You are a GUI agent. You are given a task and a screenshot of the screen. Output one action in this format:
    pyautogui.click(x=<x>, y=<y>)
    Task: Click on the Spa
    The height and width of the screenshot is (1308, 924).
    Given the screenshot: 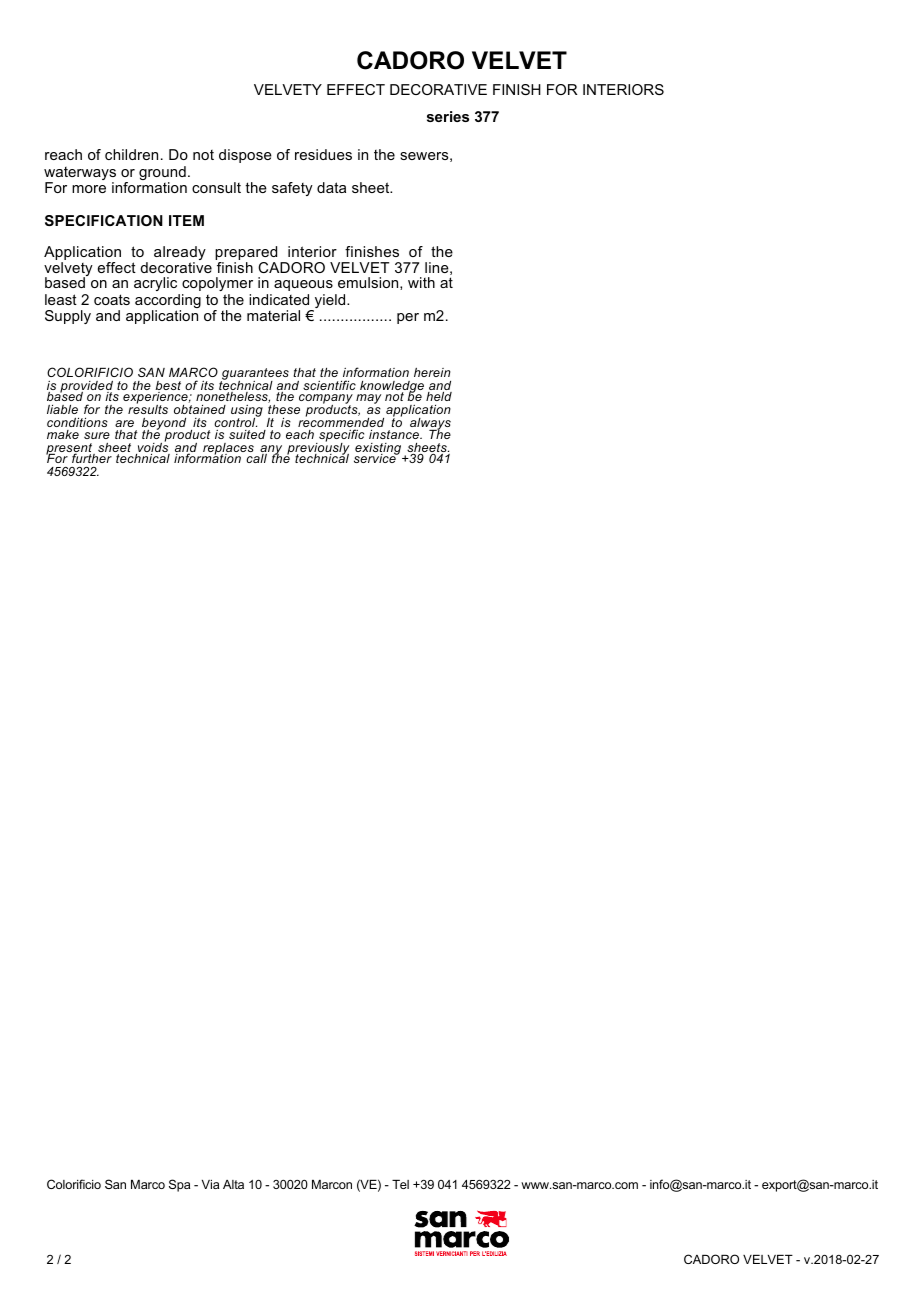 What is the action you would take?
    pyautogui.click(x=179, y=1185)
